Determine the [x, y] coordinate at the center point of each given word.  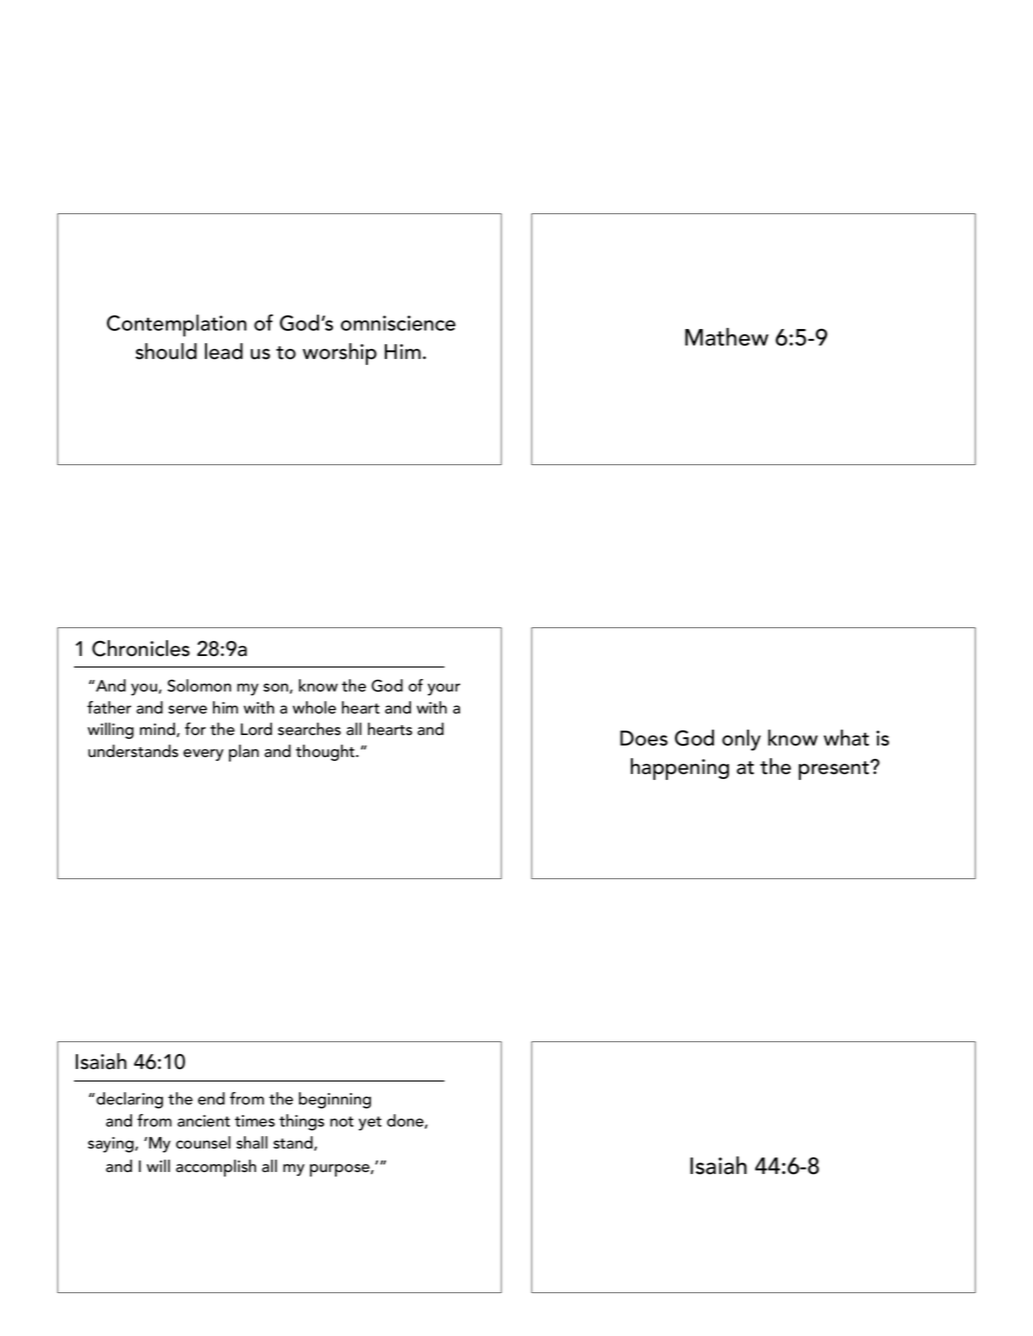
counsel [203, 1142]
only [741, 740]
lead [224, 351]
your [444, 689]
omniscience [398, 323]
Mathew [726, 337]
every [203, 755]
